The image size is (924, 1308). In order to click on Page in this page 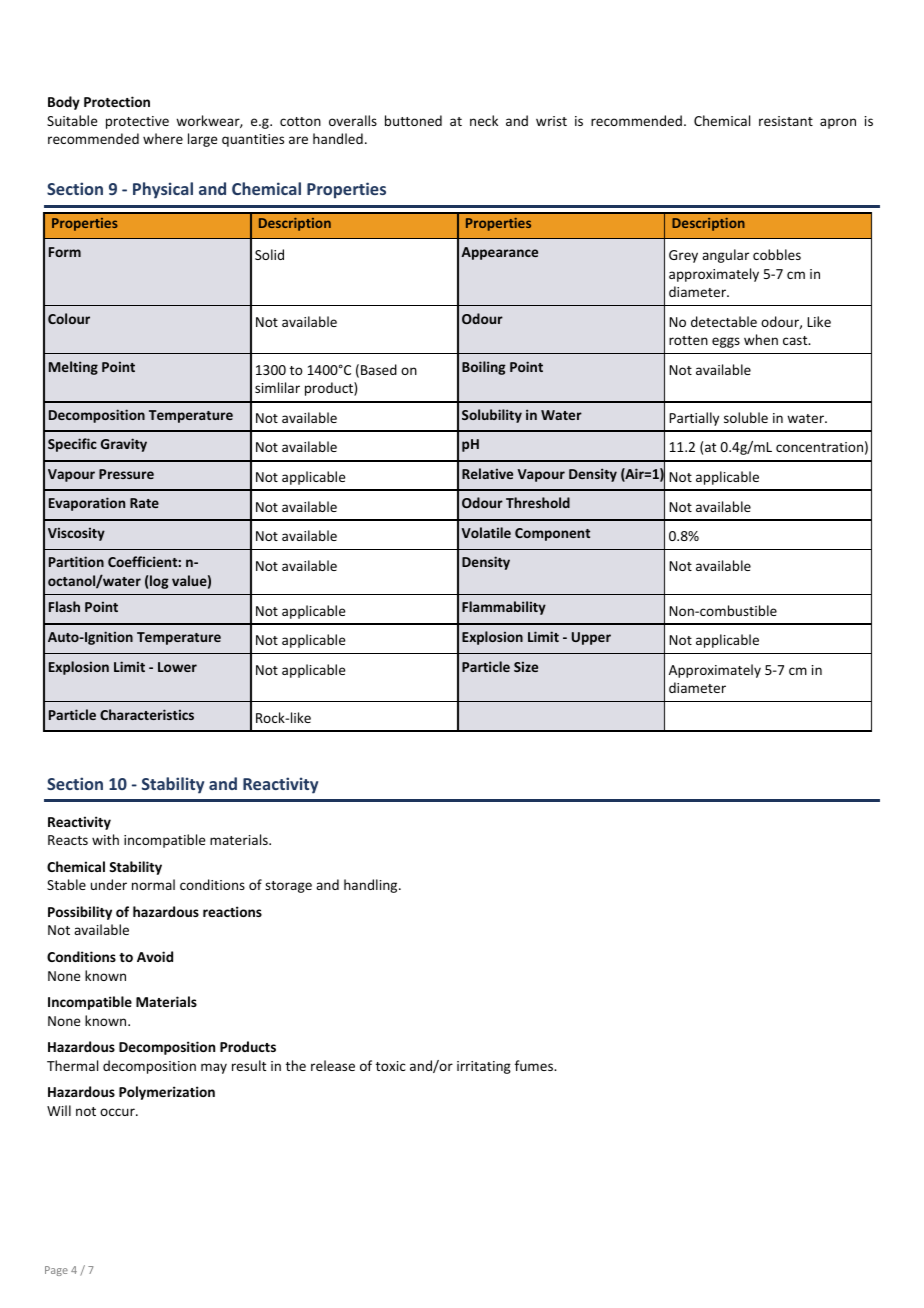, I will do `click(56, 1271)`.
